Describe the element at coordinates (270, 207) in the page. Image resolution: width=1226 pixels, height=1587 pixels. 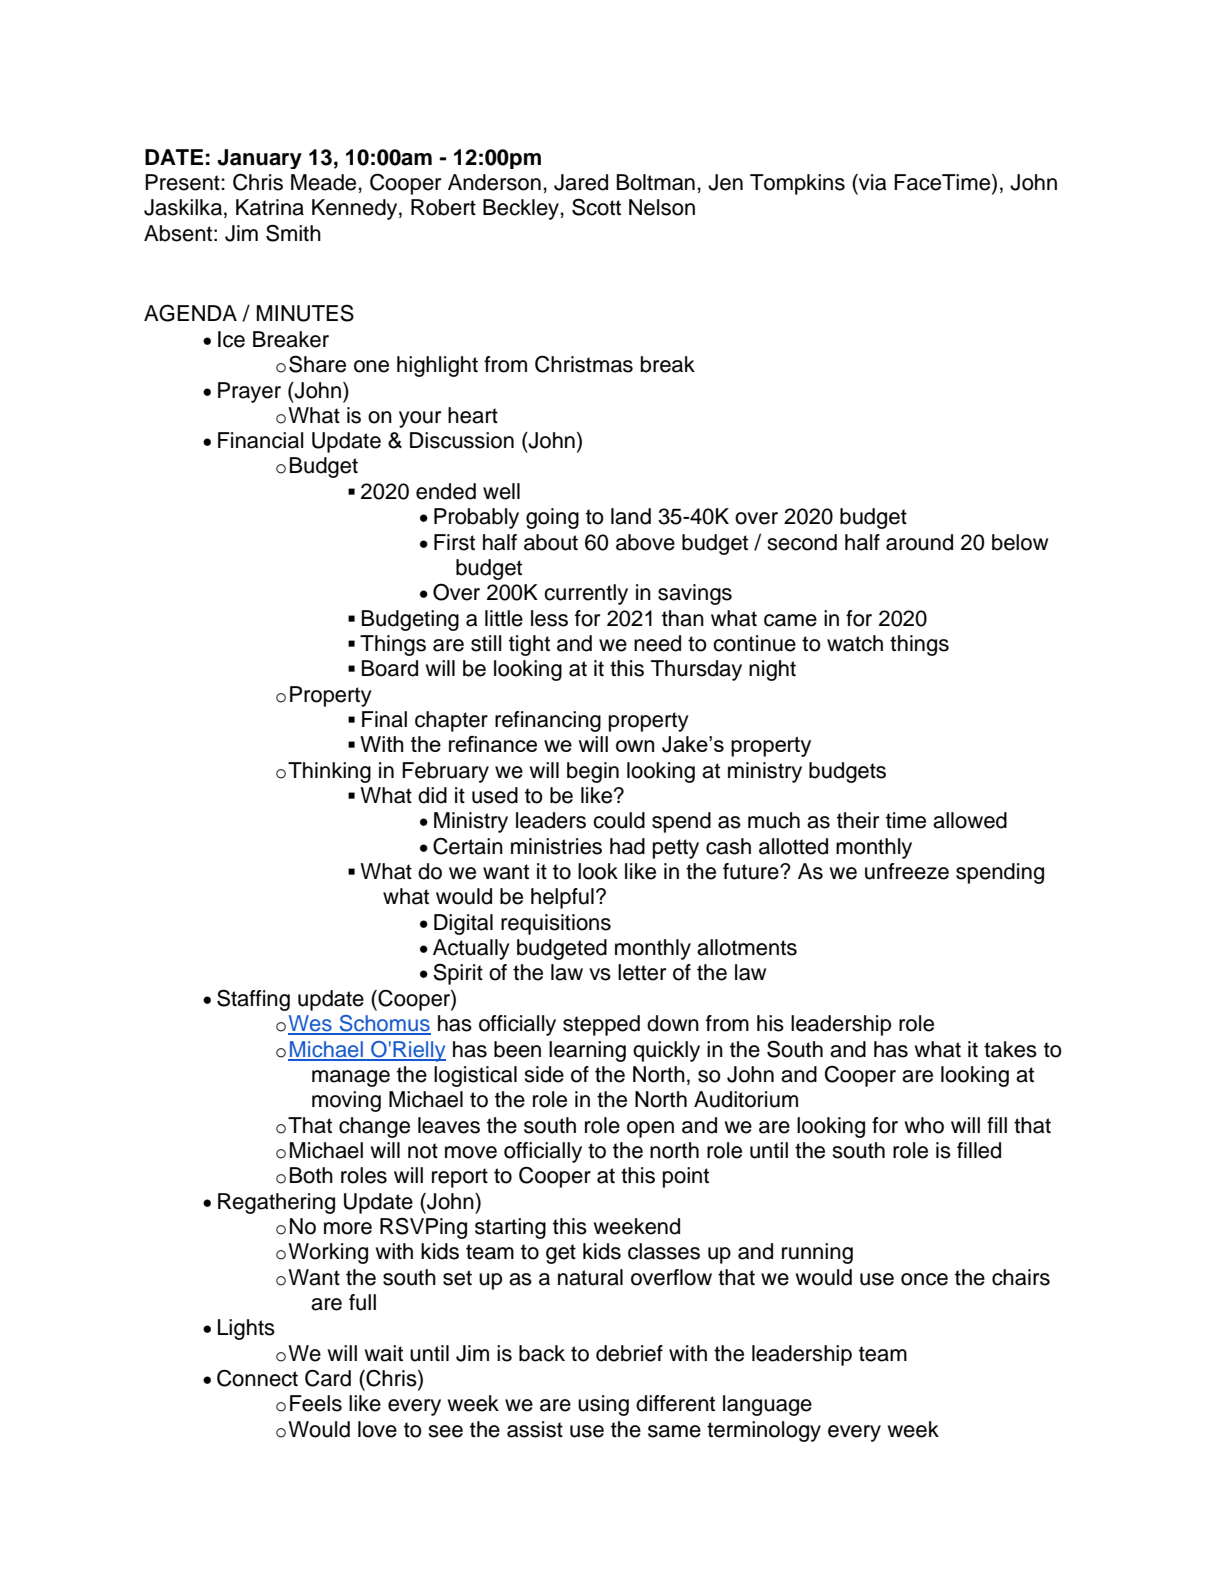
I see `Katrina` at that location.
